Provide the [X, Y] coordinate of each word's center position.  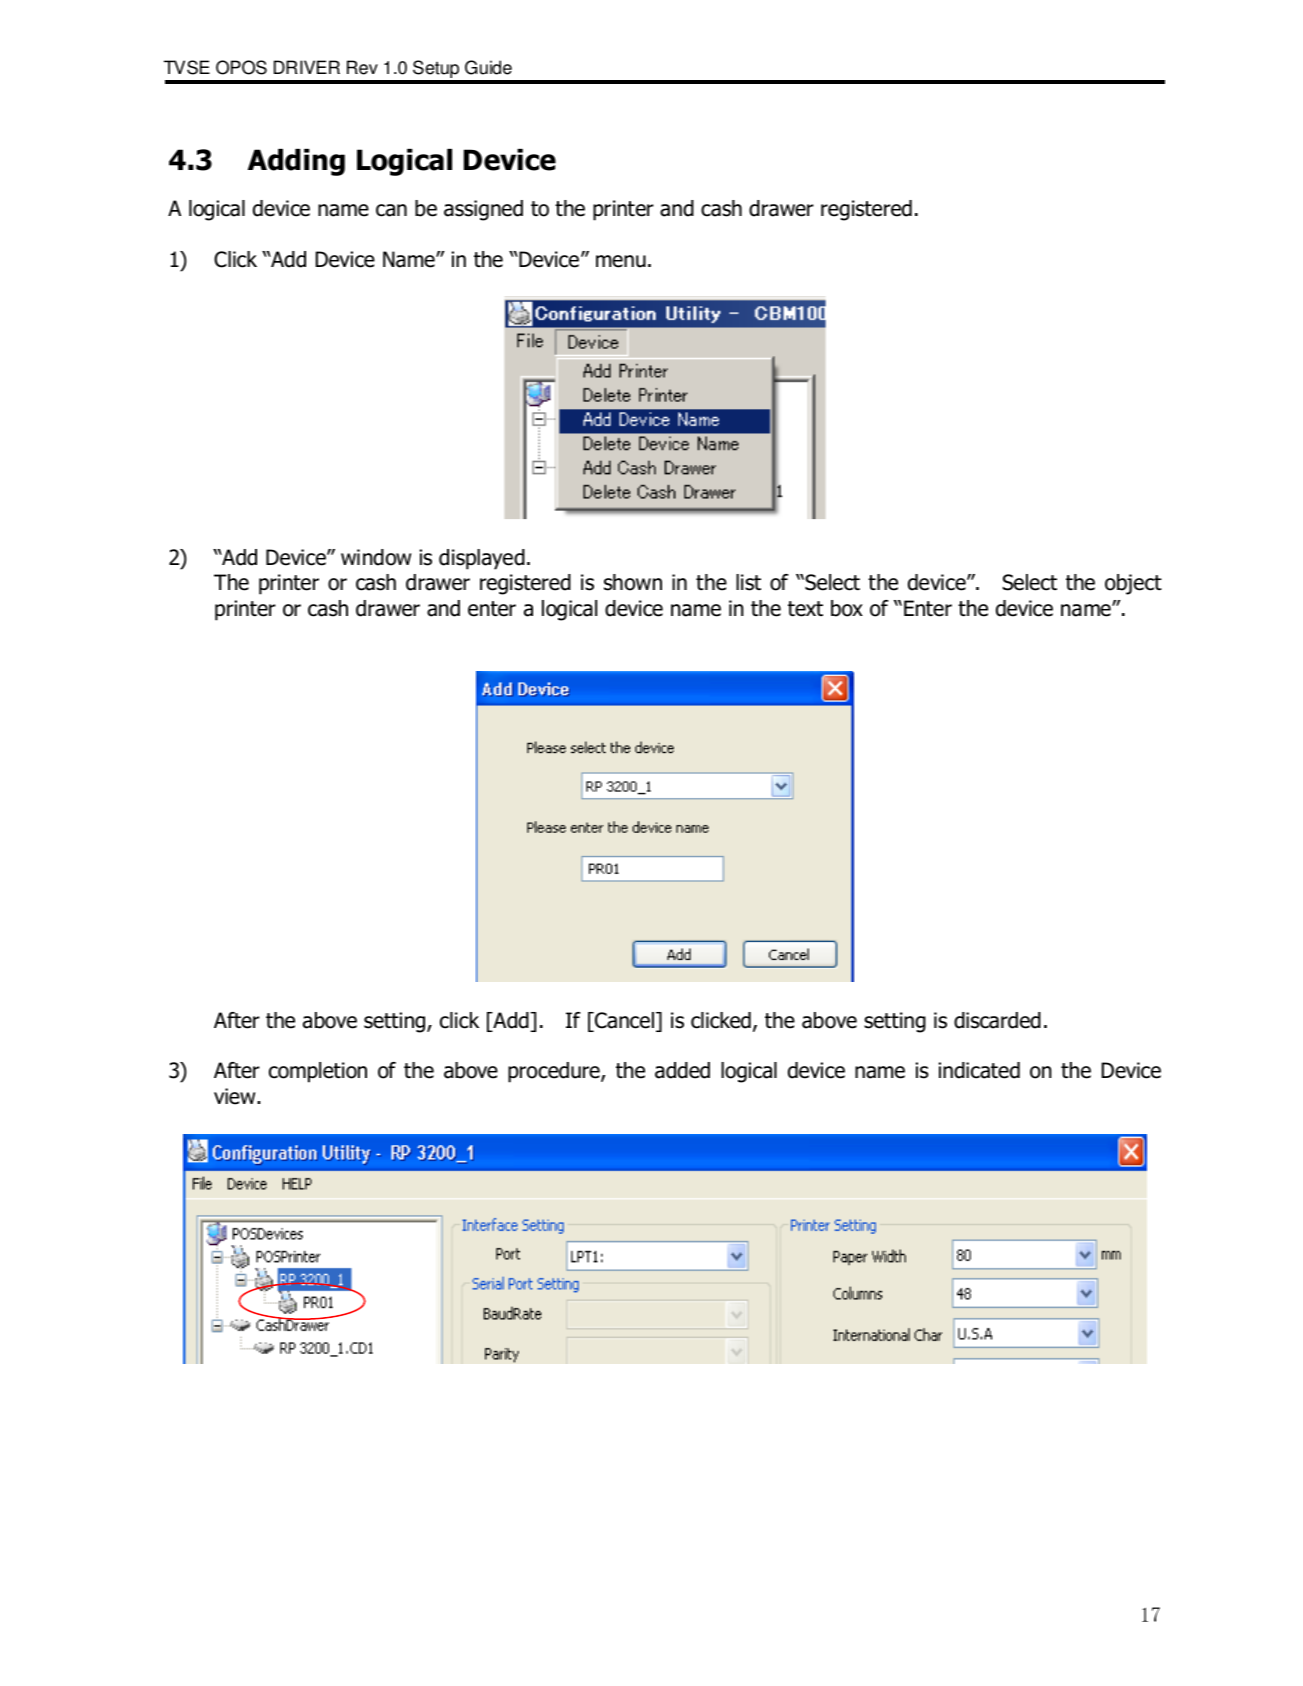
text [805, 609]
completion [318, 1072]
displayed [482, 559]
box [847, 608]
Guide [488, 67]
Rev [362, 67]
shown [633, 582]
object [1133, 584]
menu [621, 261]
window [376, 557]
